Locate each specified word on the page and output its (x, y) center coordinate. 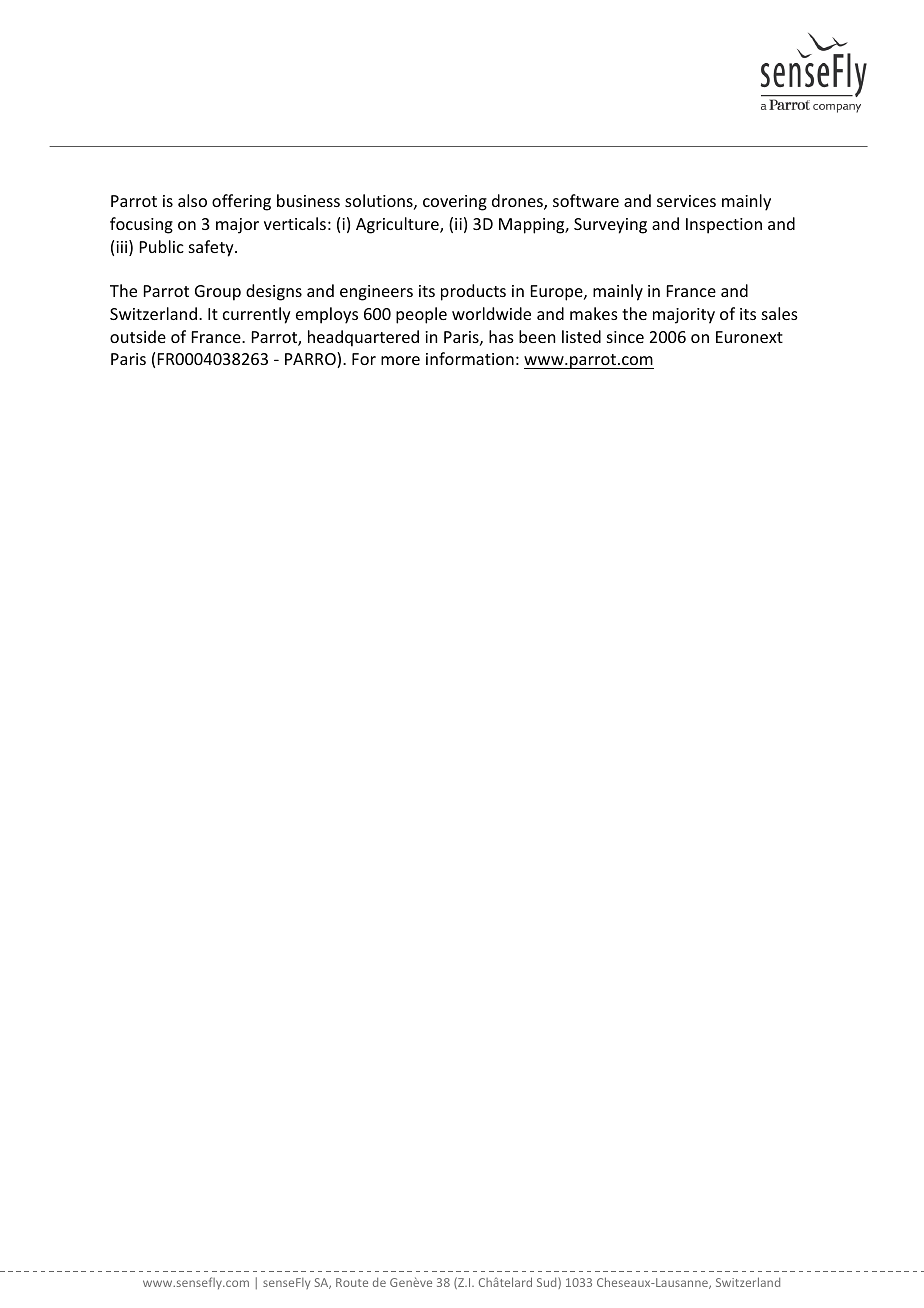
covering (455, 203)
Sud (548, 1283)
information (470, 358)
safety (212, 248)
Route (352, 1282)
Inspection (724, 226)
